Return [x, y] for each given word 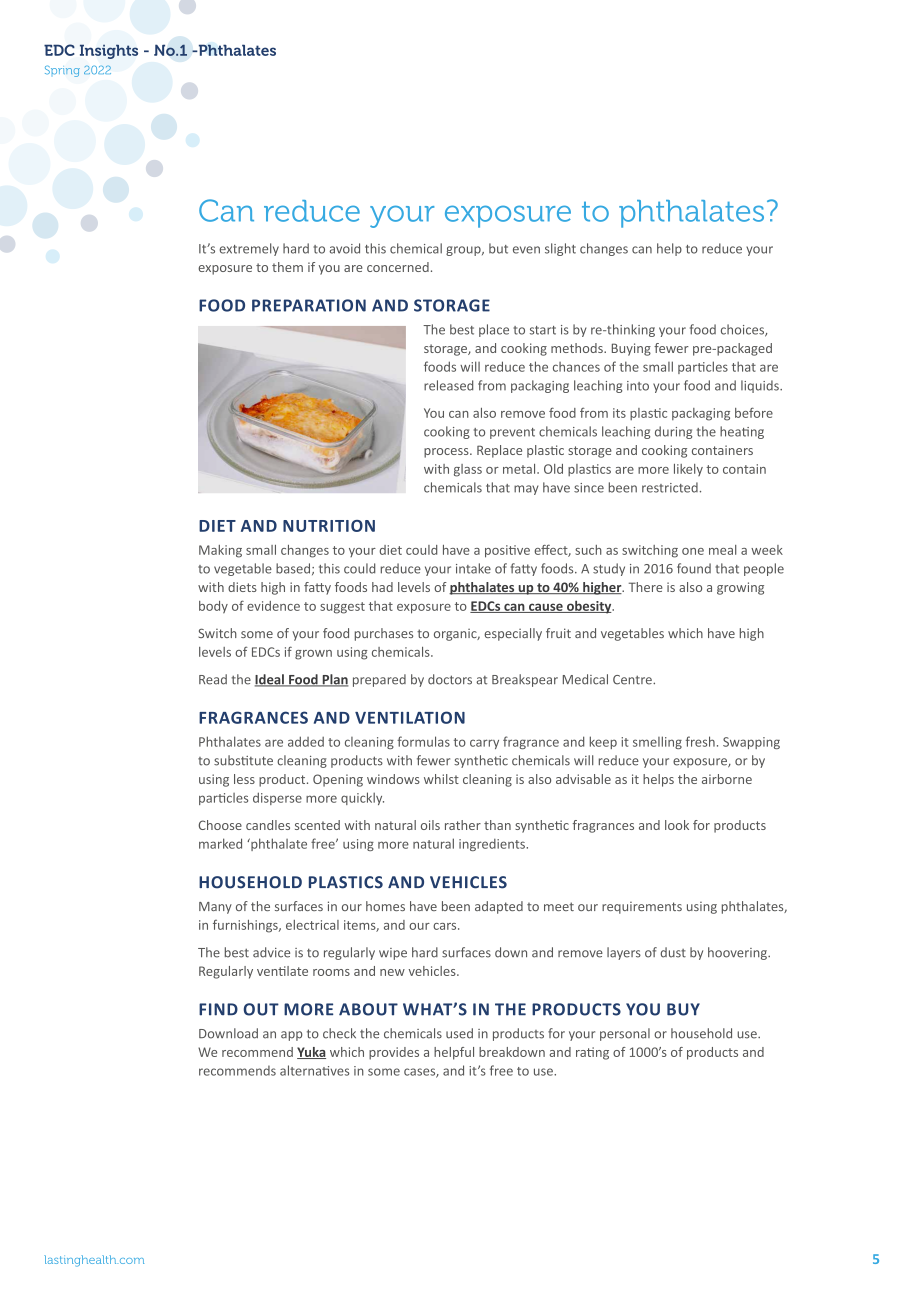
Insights [109, 52]
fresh [700, 741]
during [673, 432]
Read [213, 679]
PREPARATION [309, 305]
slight [560, 249]
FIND [218, 1009]
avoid [344, 248]
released [448, 385]
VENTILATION [410, 717]
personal [625, 1034]
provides [394, 1053]
